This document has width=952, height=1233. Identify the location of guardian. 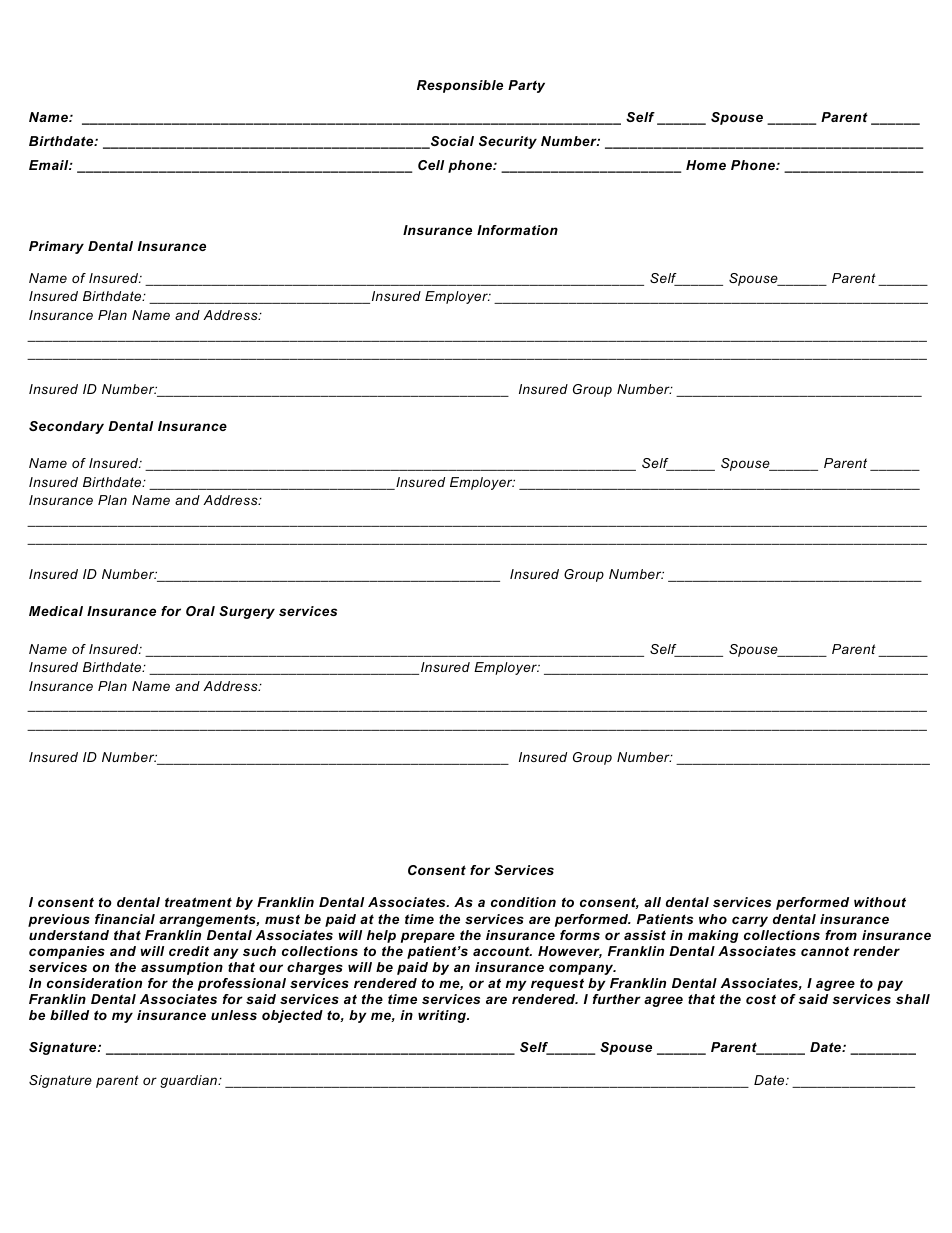
(189, 1081).
